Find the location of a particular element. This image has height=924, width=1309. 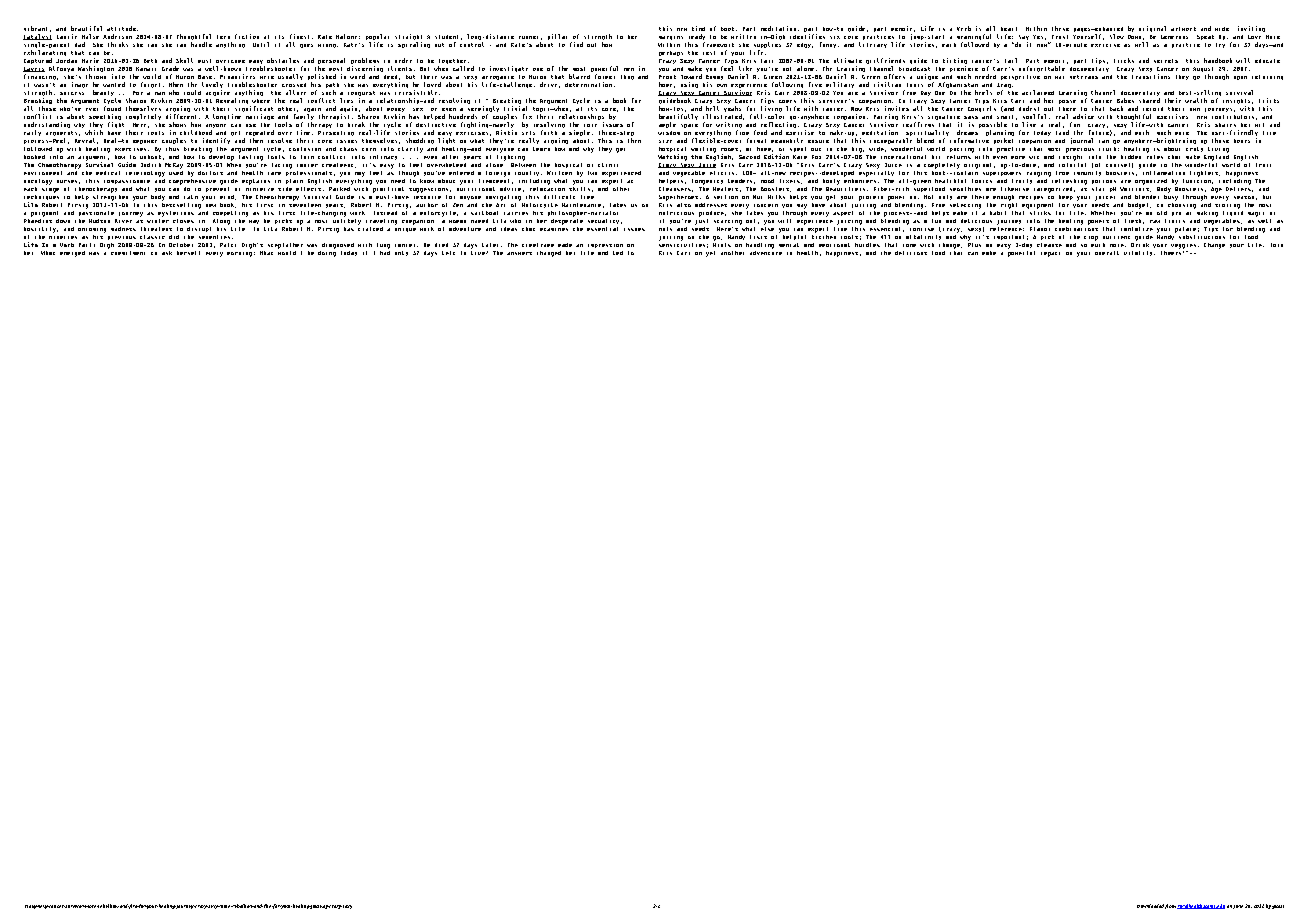

herself is located at coordinates (188, 253).
